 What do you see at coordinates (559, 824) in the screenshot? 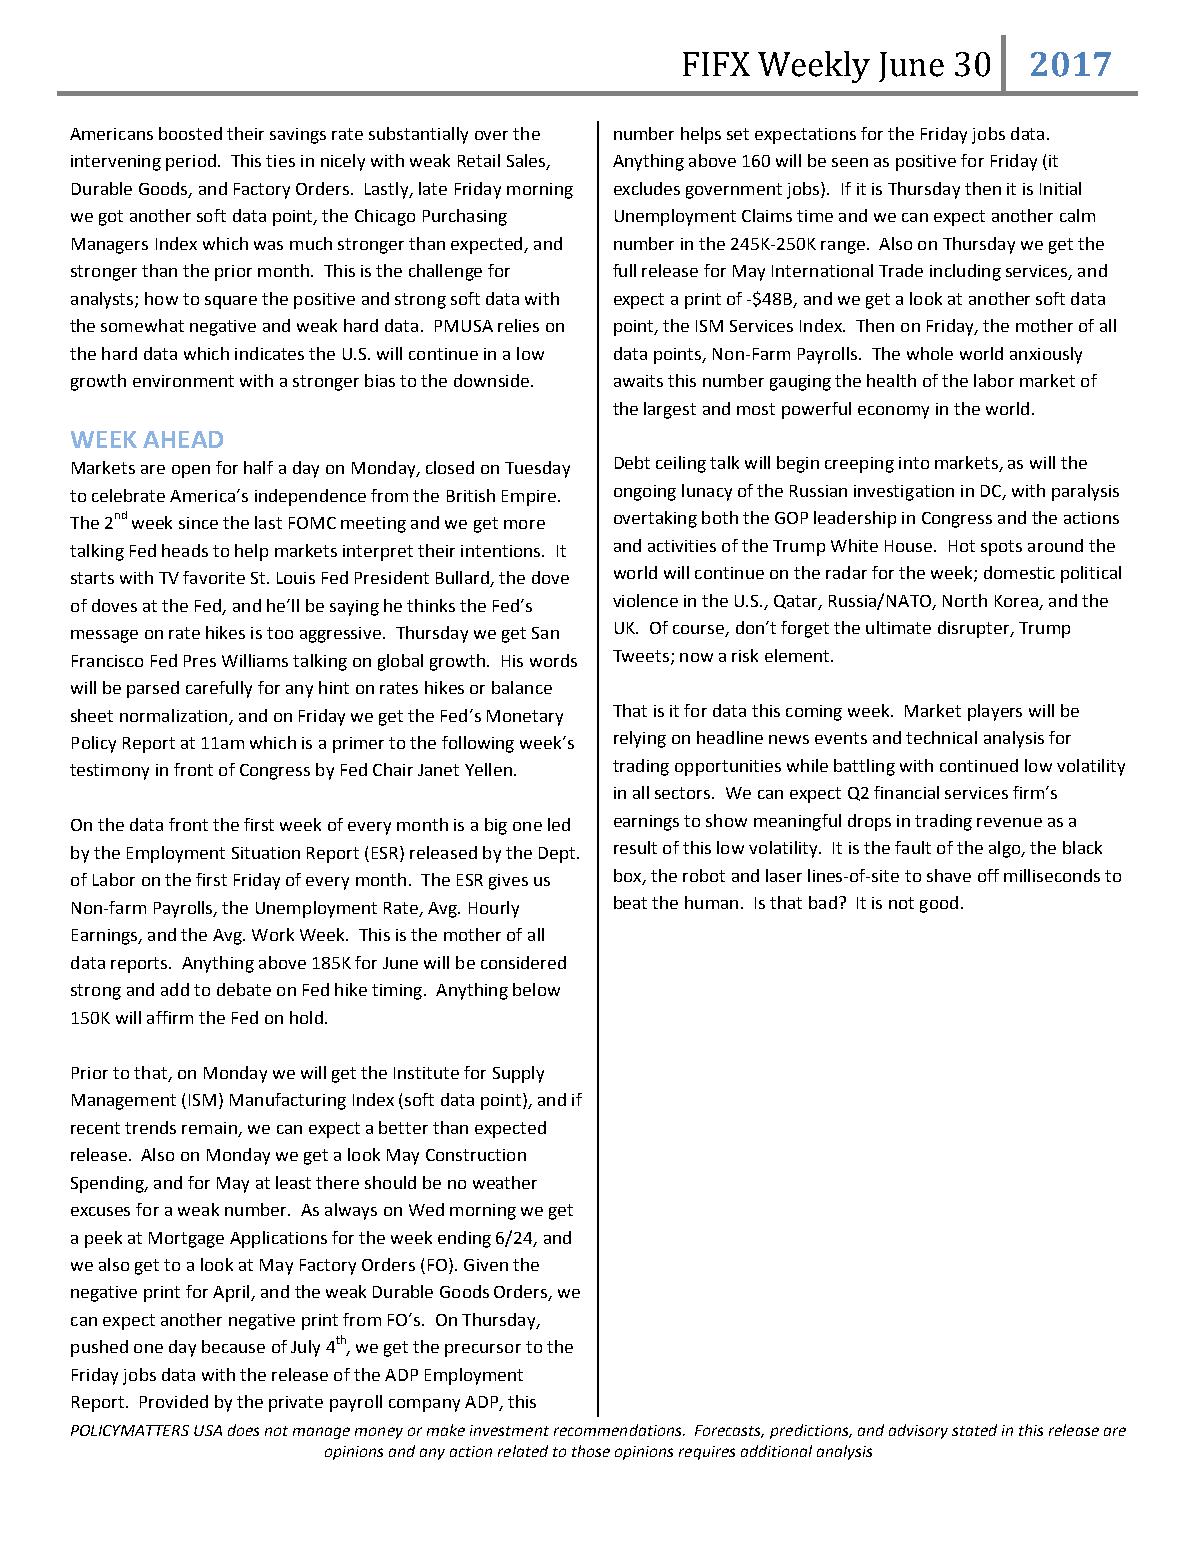
I see `led` at bounding box center [559, 824].
